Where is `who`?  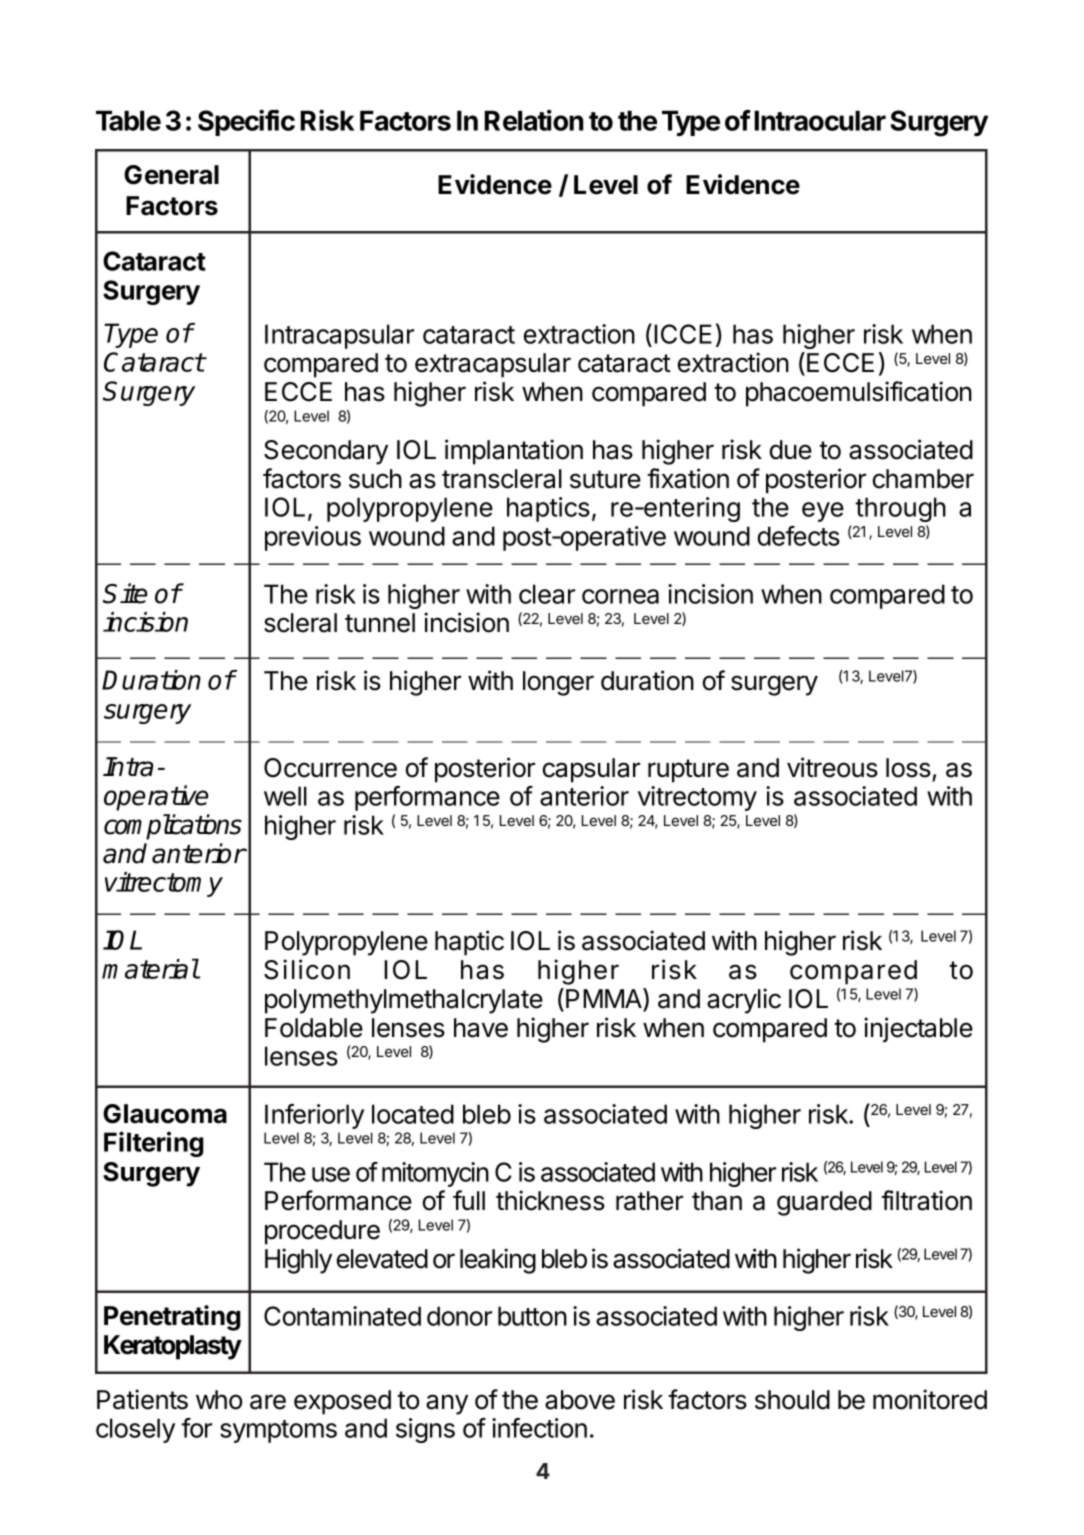
who is located at coordinates (219, 1400).
